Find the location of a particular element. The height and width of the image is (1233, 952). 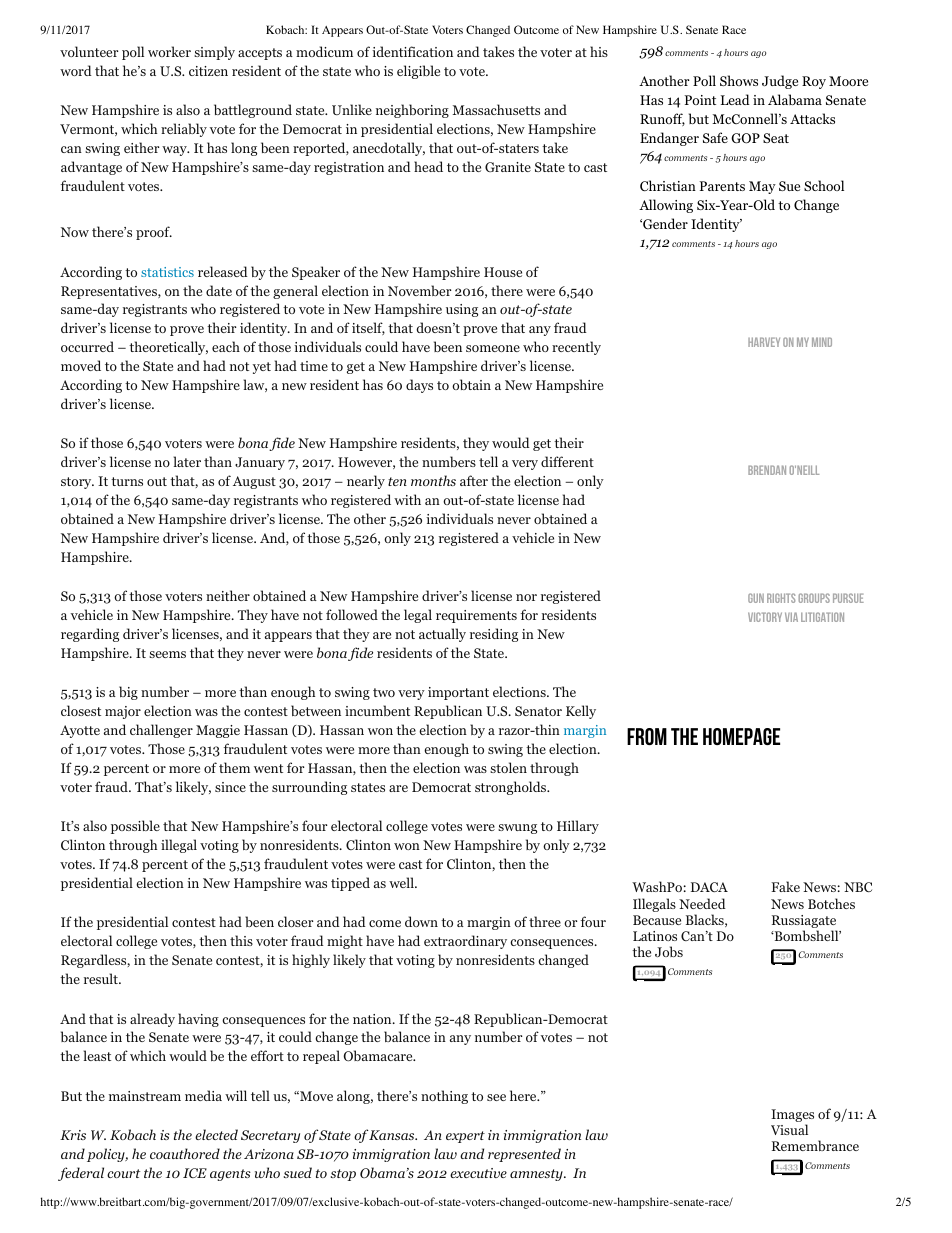

each is located at coordinates (226, 346).
